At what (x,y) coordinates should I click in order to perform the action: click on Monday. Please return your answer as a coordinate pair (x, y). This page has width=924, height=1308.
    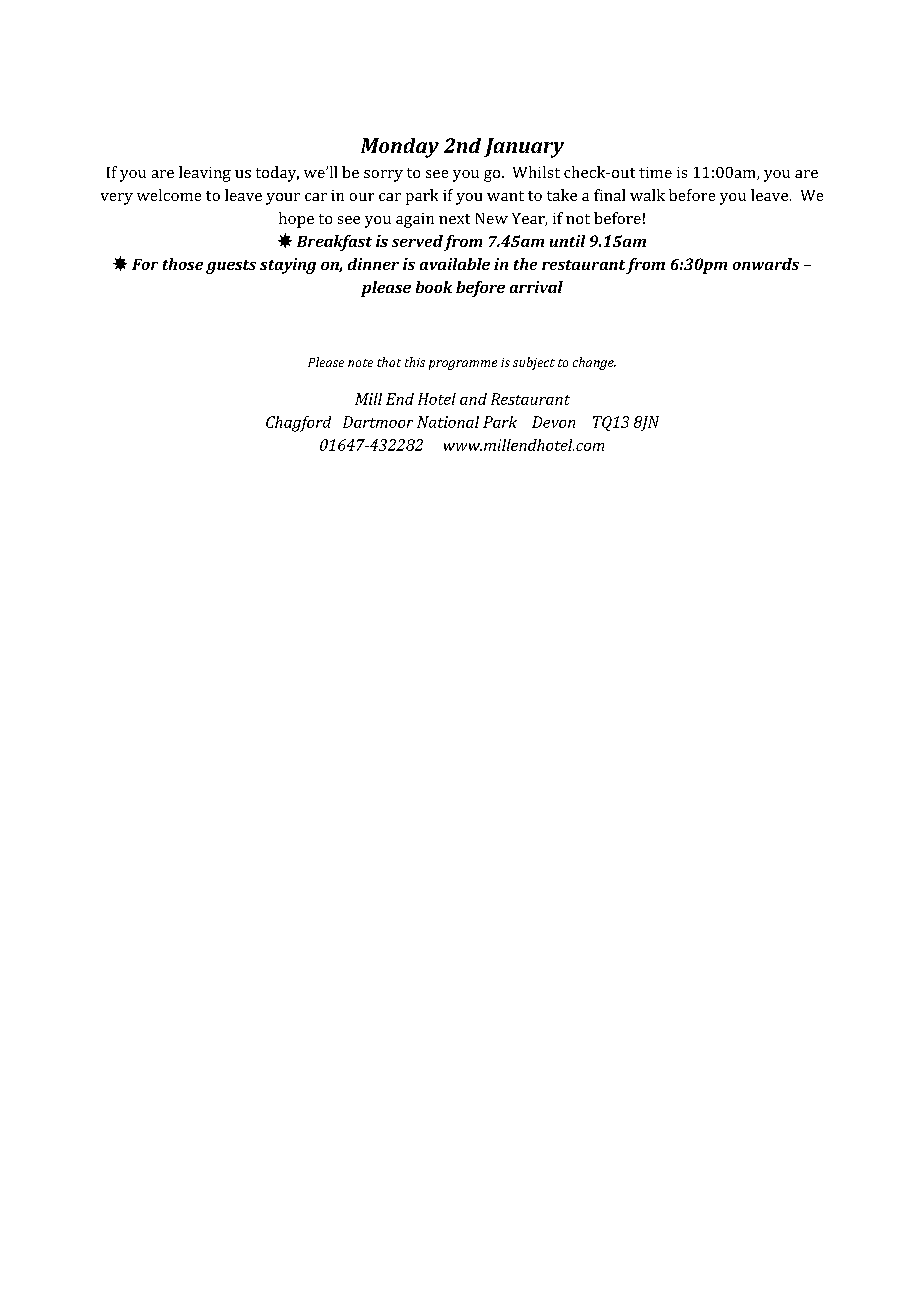
    Looking at the image, I should click on (400, 148).
